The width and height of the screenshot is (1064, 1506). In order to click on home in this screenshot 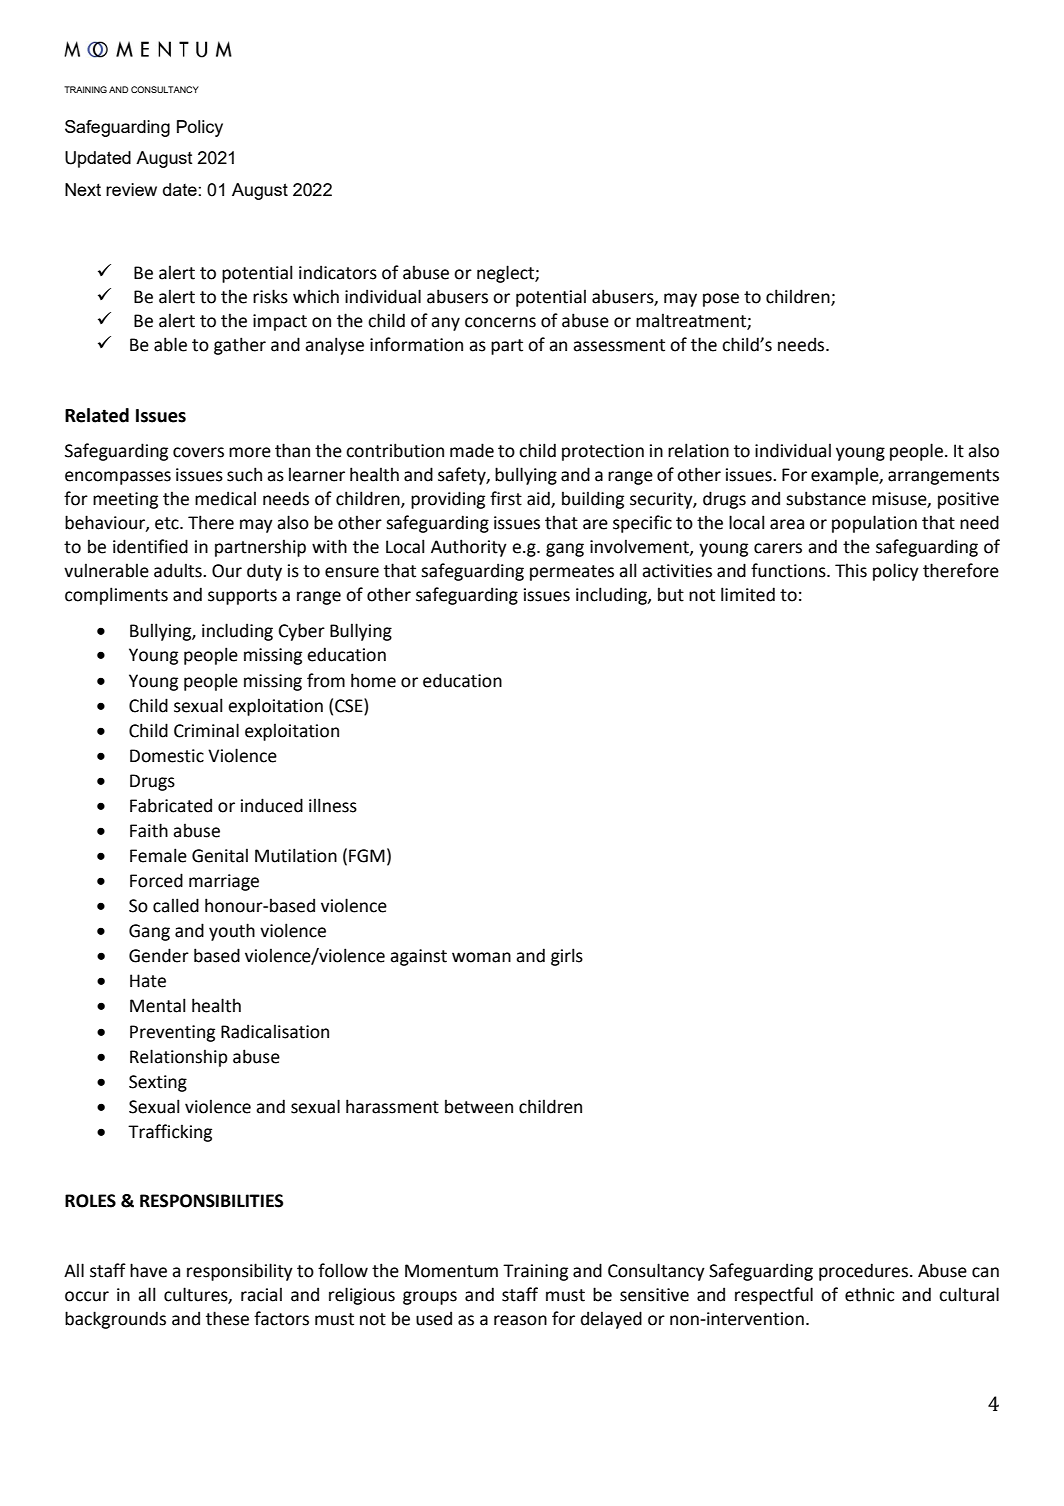, I will do `click(373, 680)`.
